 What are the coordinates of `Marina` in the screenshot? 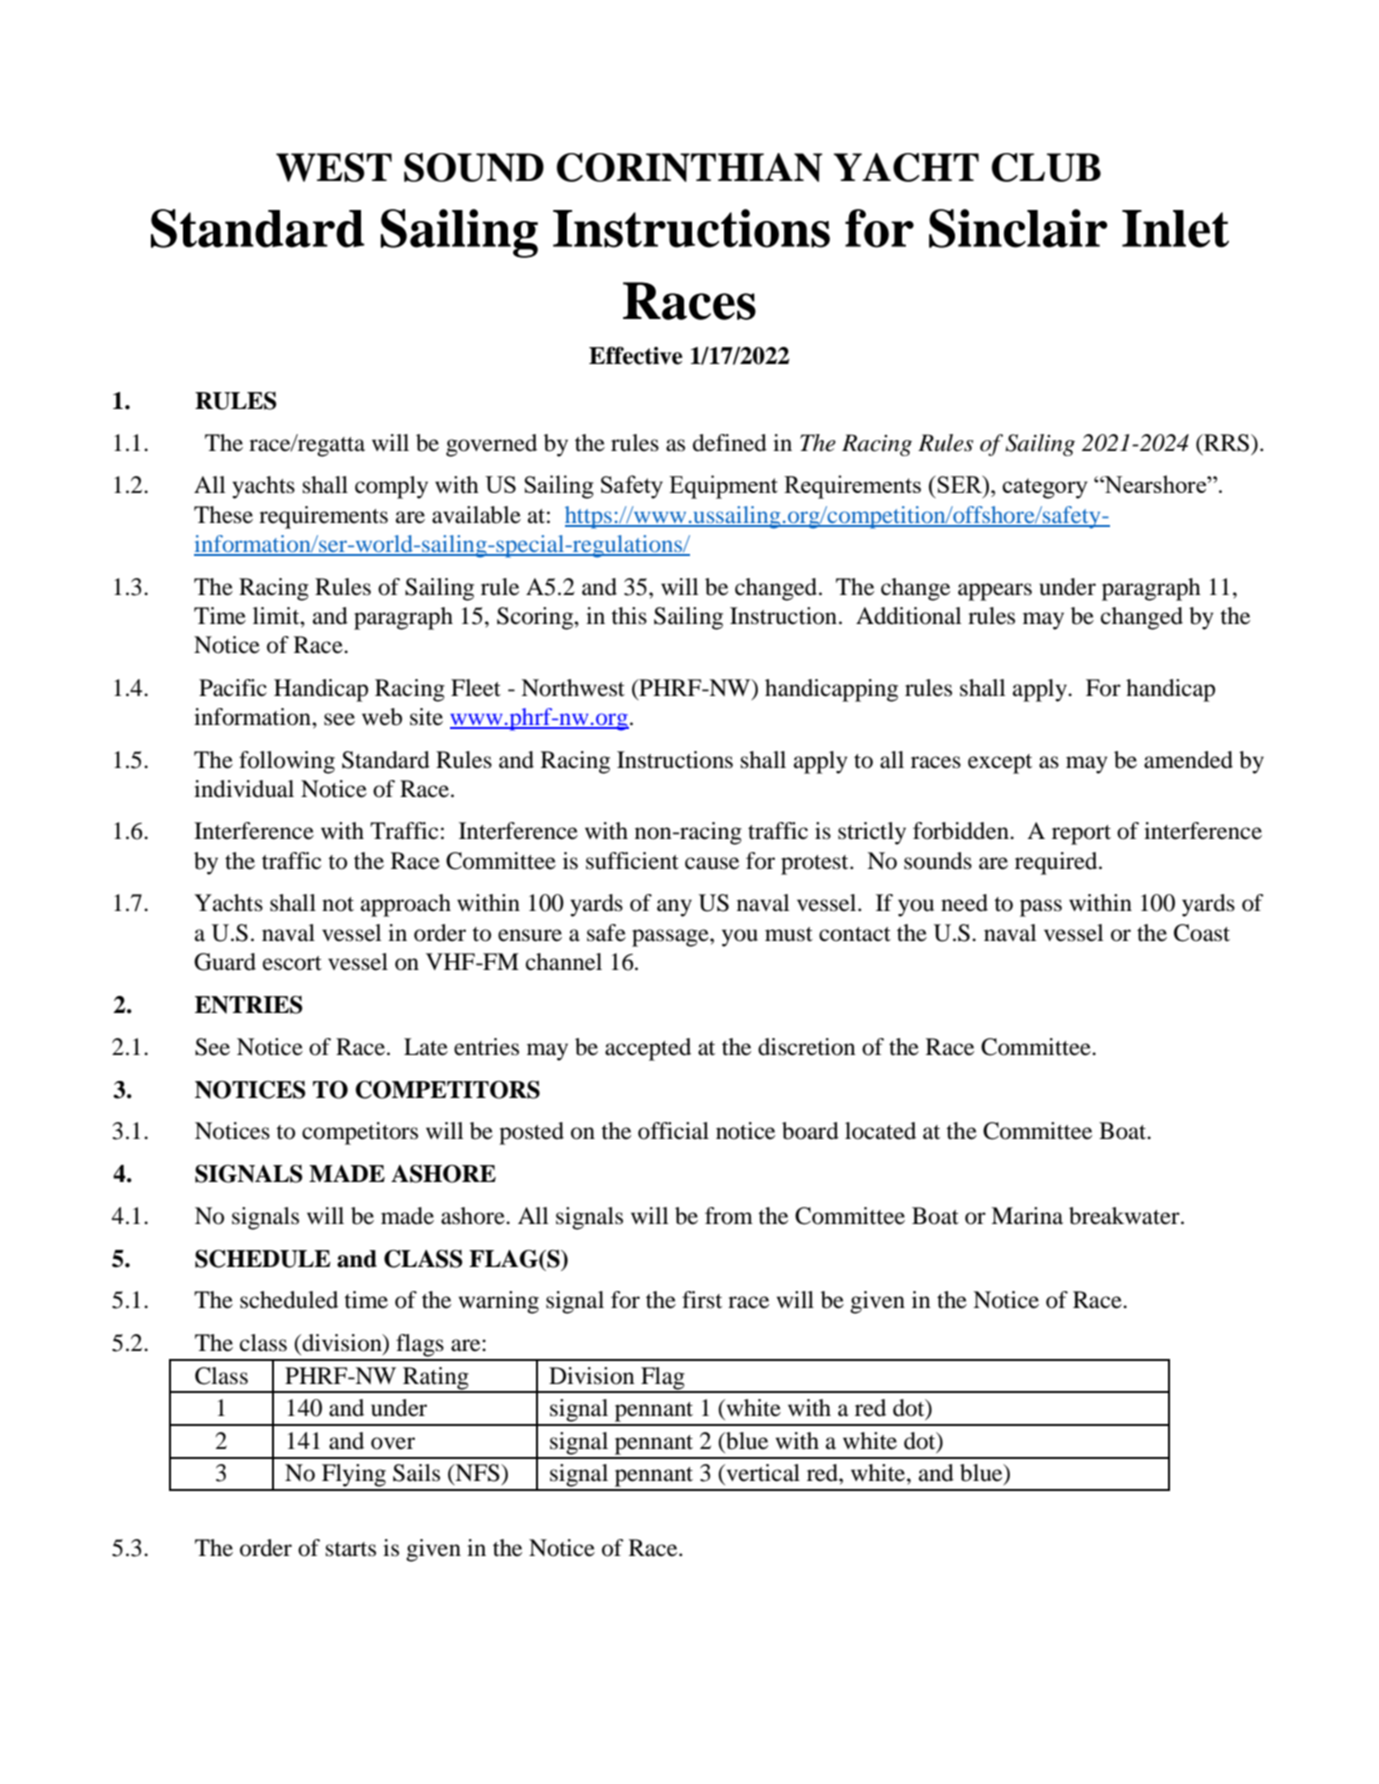 It's located at (1027, 1216).
